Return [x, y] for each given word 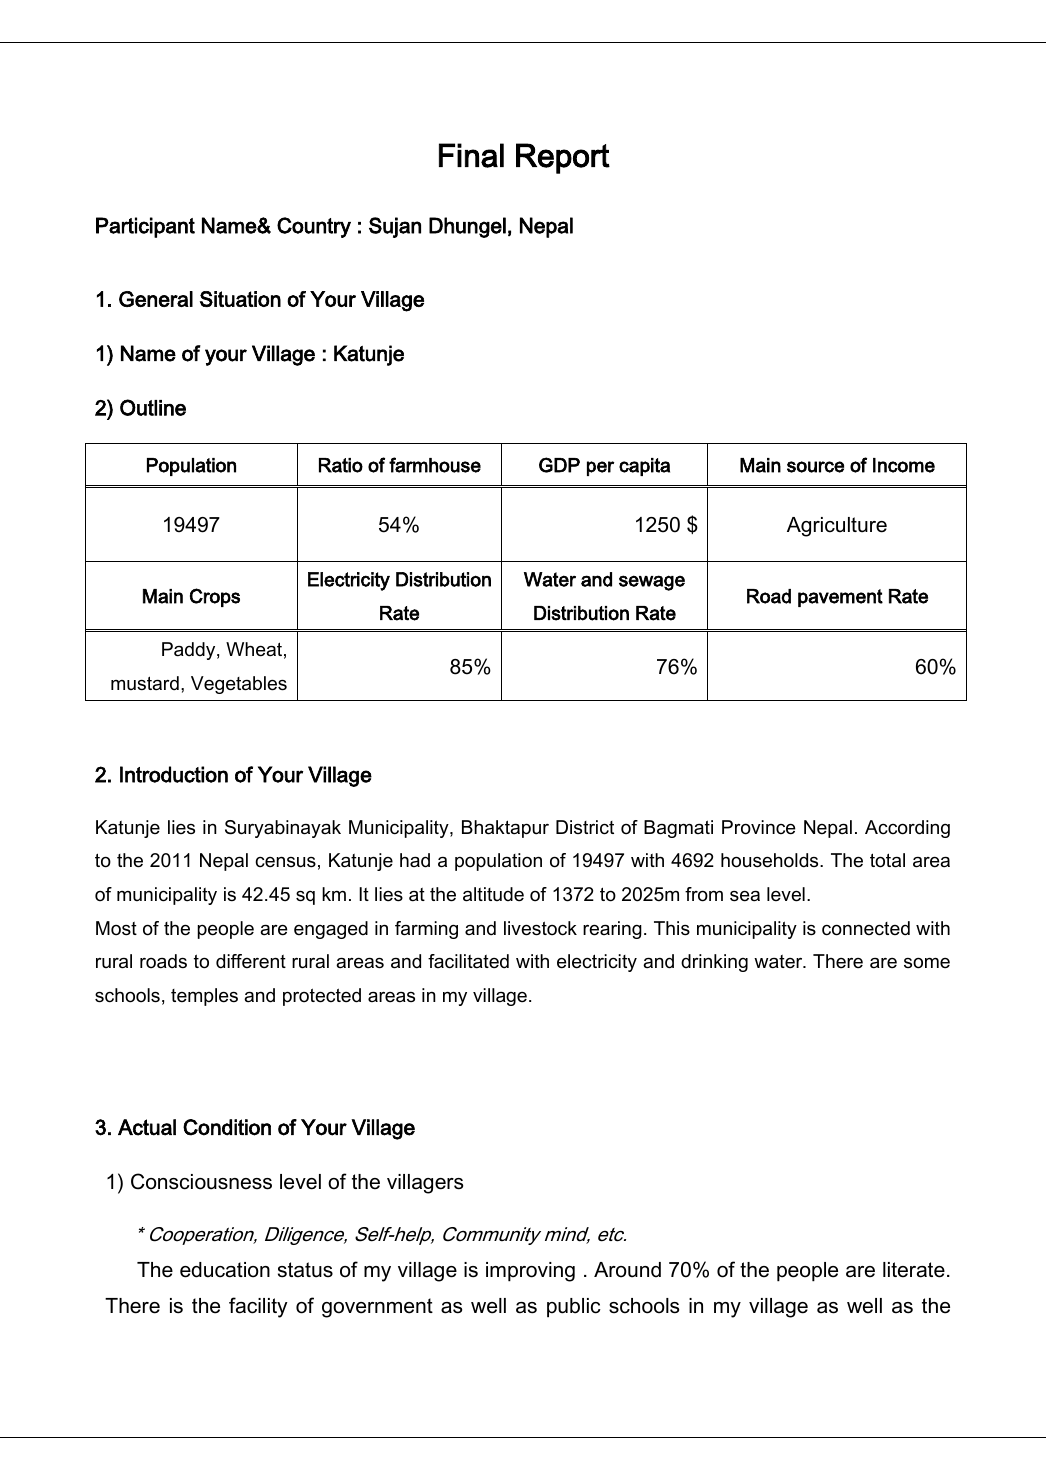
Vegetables [239, 685]
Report [563, 158]
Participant [145, 227]
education [225, 1270]
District [585, 827]
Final [471, 155]
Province [758, 827]
